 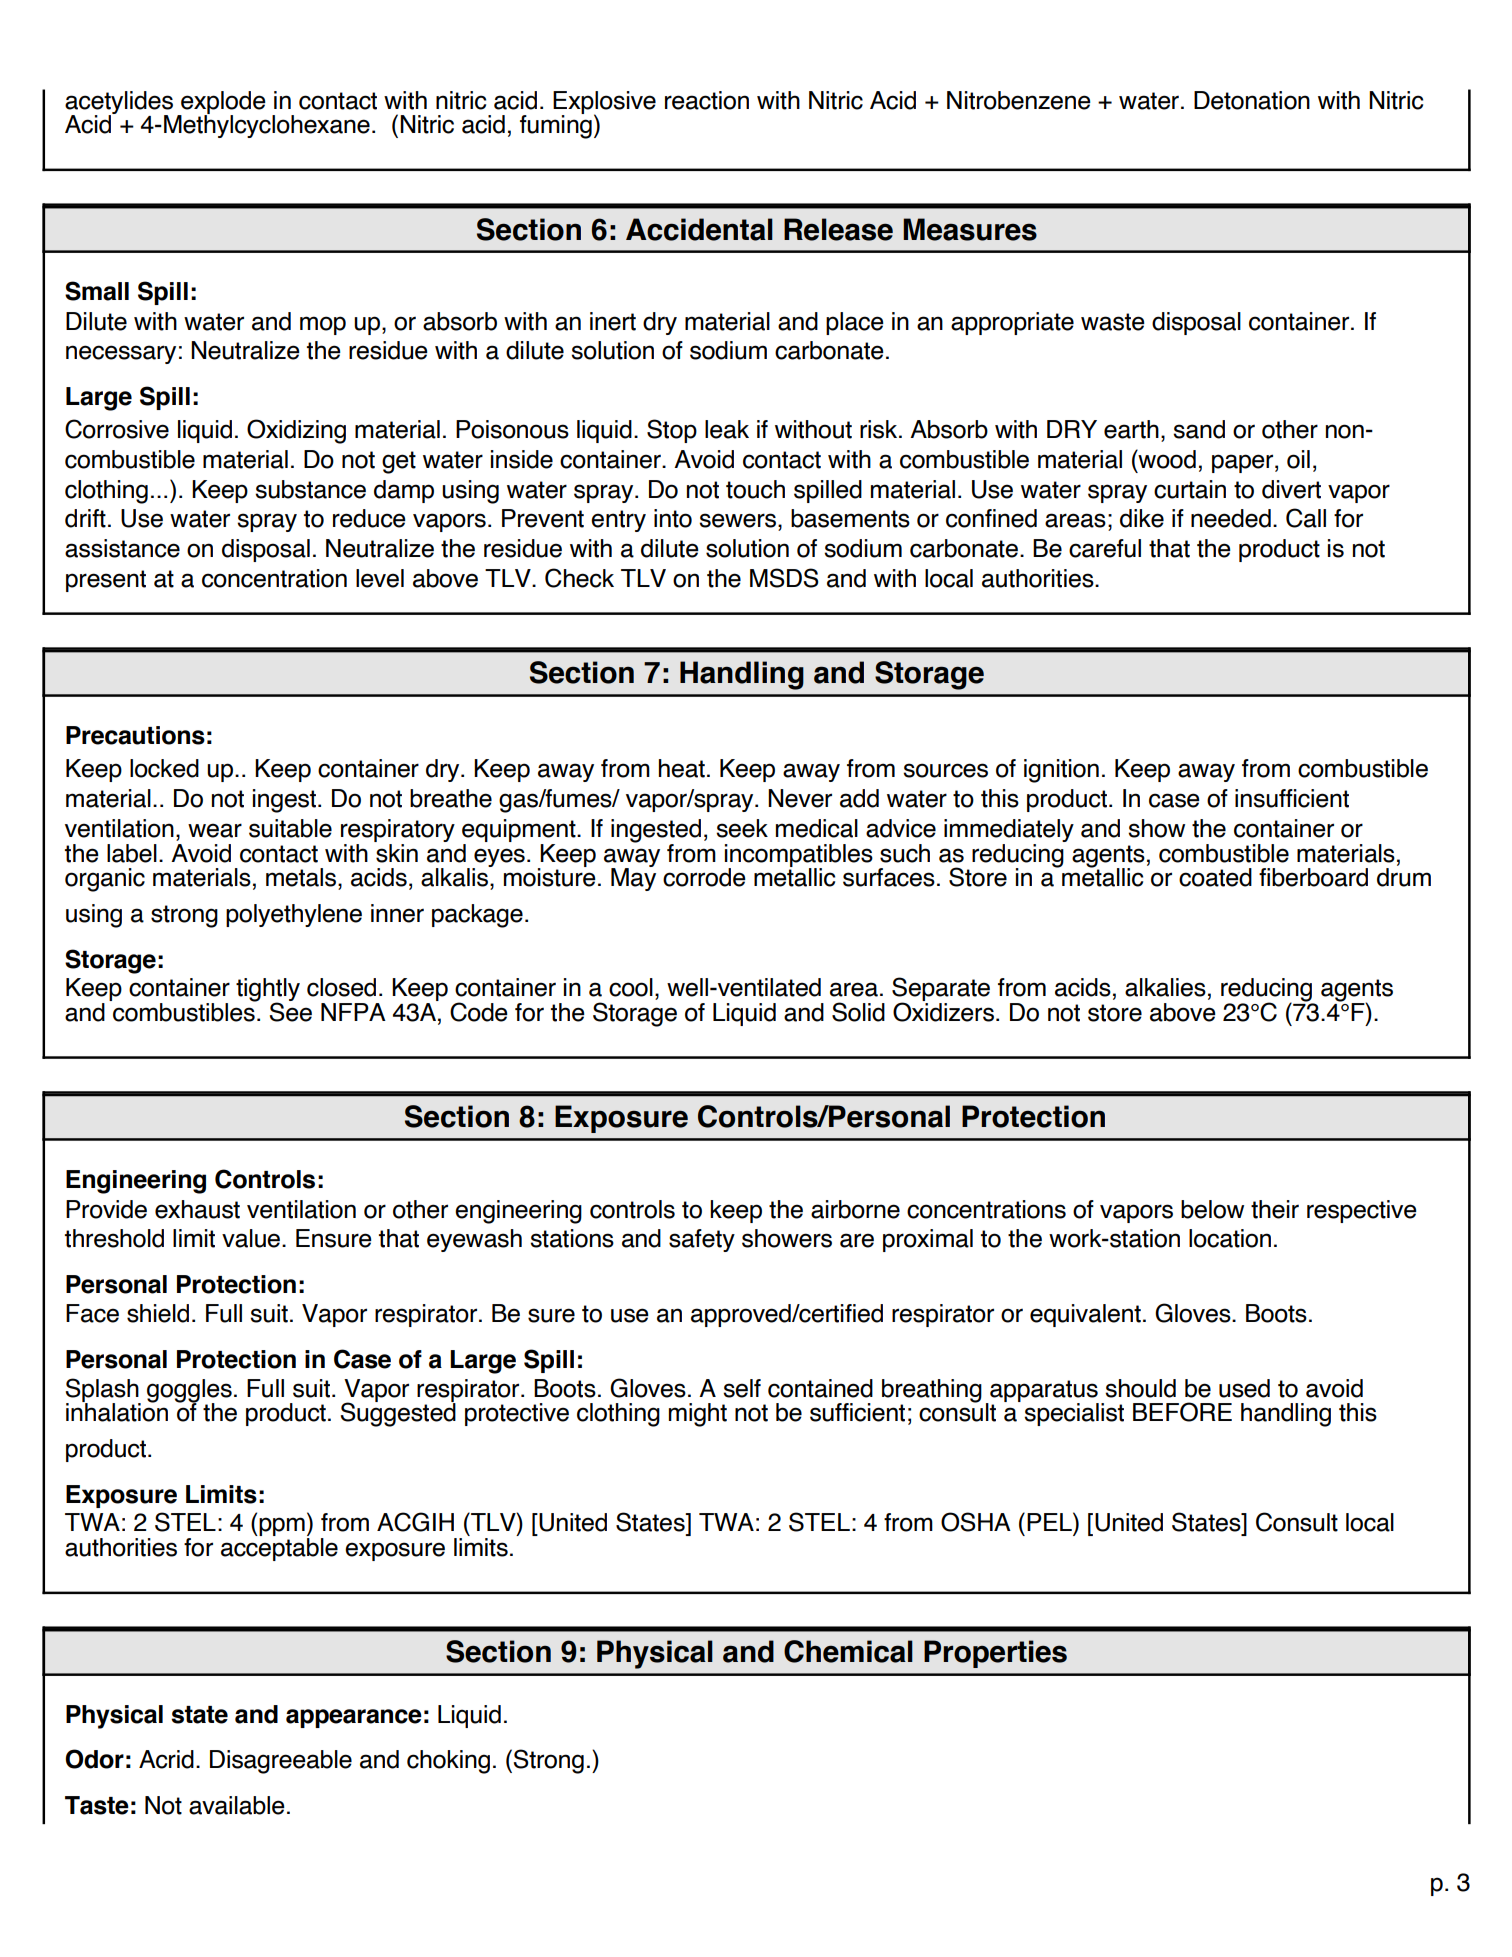 What do you see at coordinates (702, 1240) in the image?
I see `safety` at bounding box center [702, 1240].
